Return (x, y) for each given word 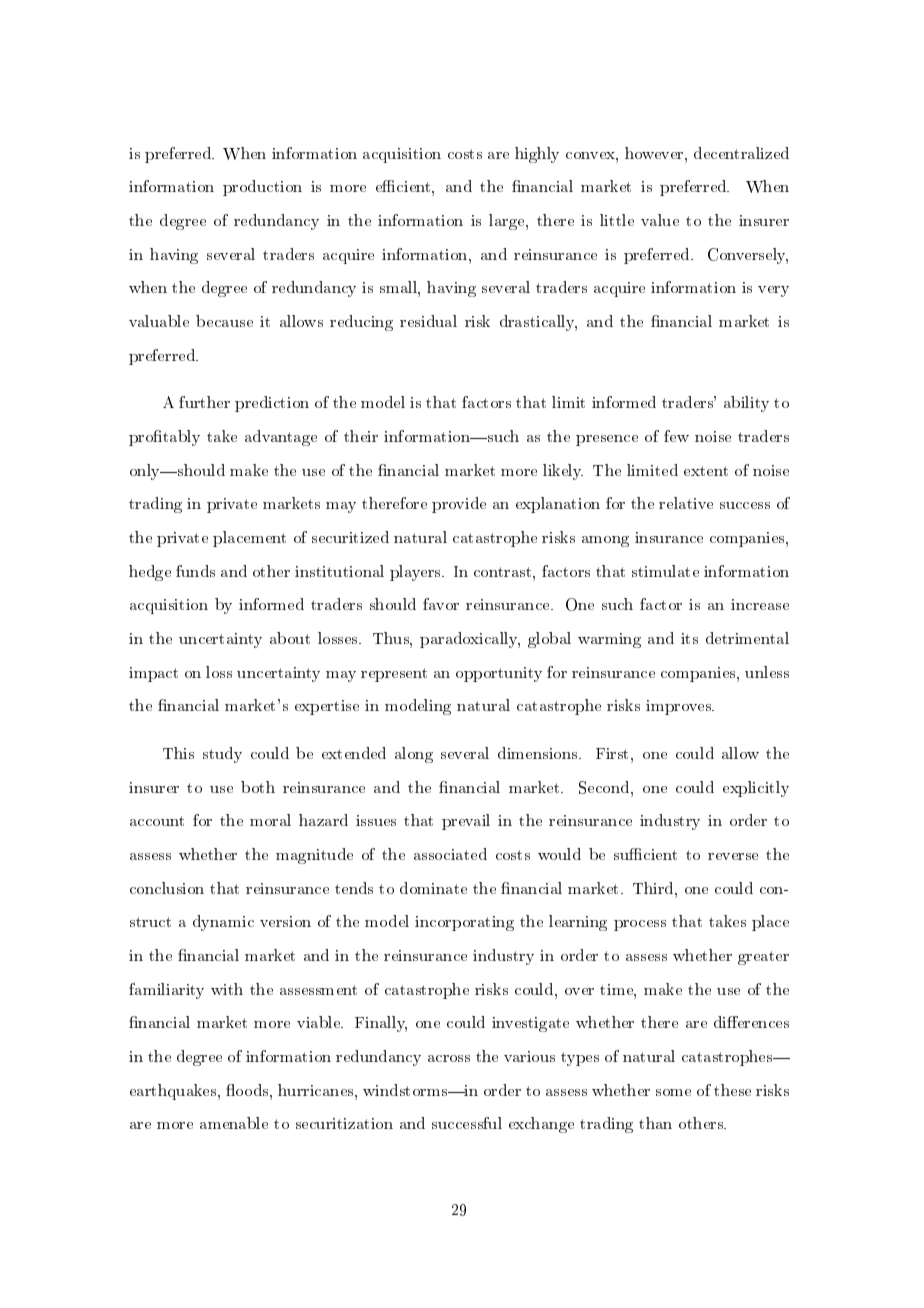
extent (706, 471)
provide (459, 505)
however (655, 153)
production (262, 188)
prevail (466, 822)
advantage (281, 438)
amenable (234, 1123)
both (258, 787)
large (508, 222)
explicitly (756, 789)
